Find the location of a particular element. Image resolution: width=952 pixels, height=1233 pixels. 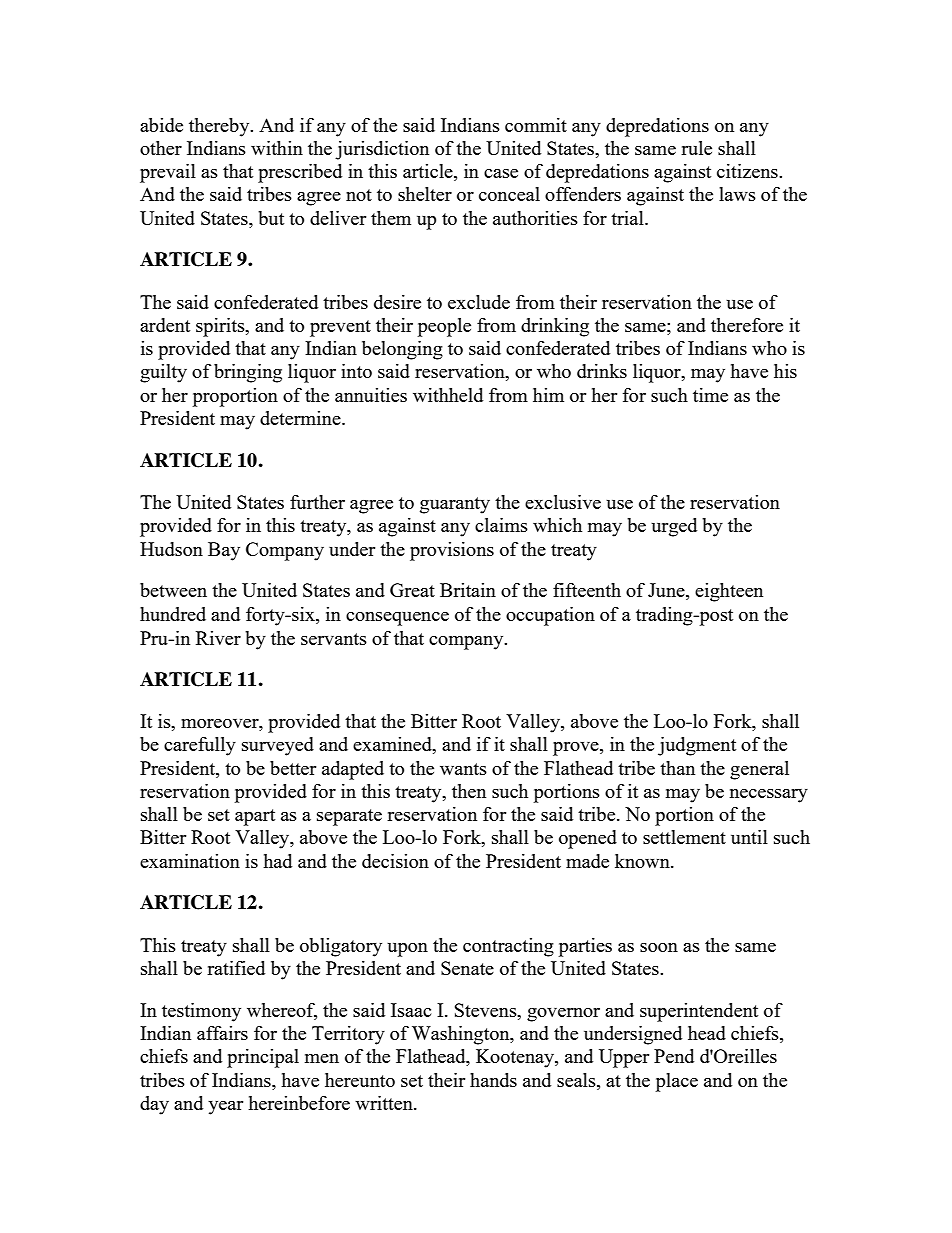

Britain is located at coordinates (468, 590).
